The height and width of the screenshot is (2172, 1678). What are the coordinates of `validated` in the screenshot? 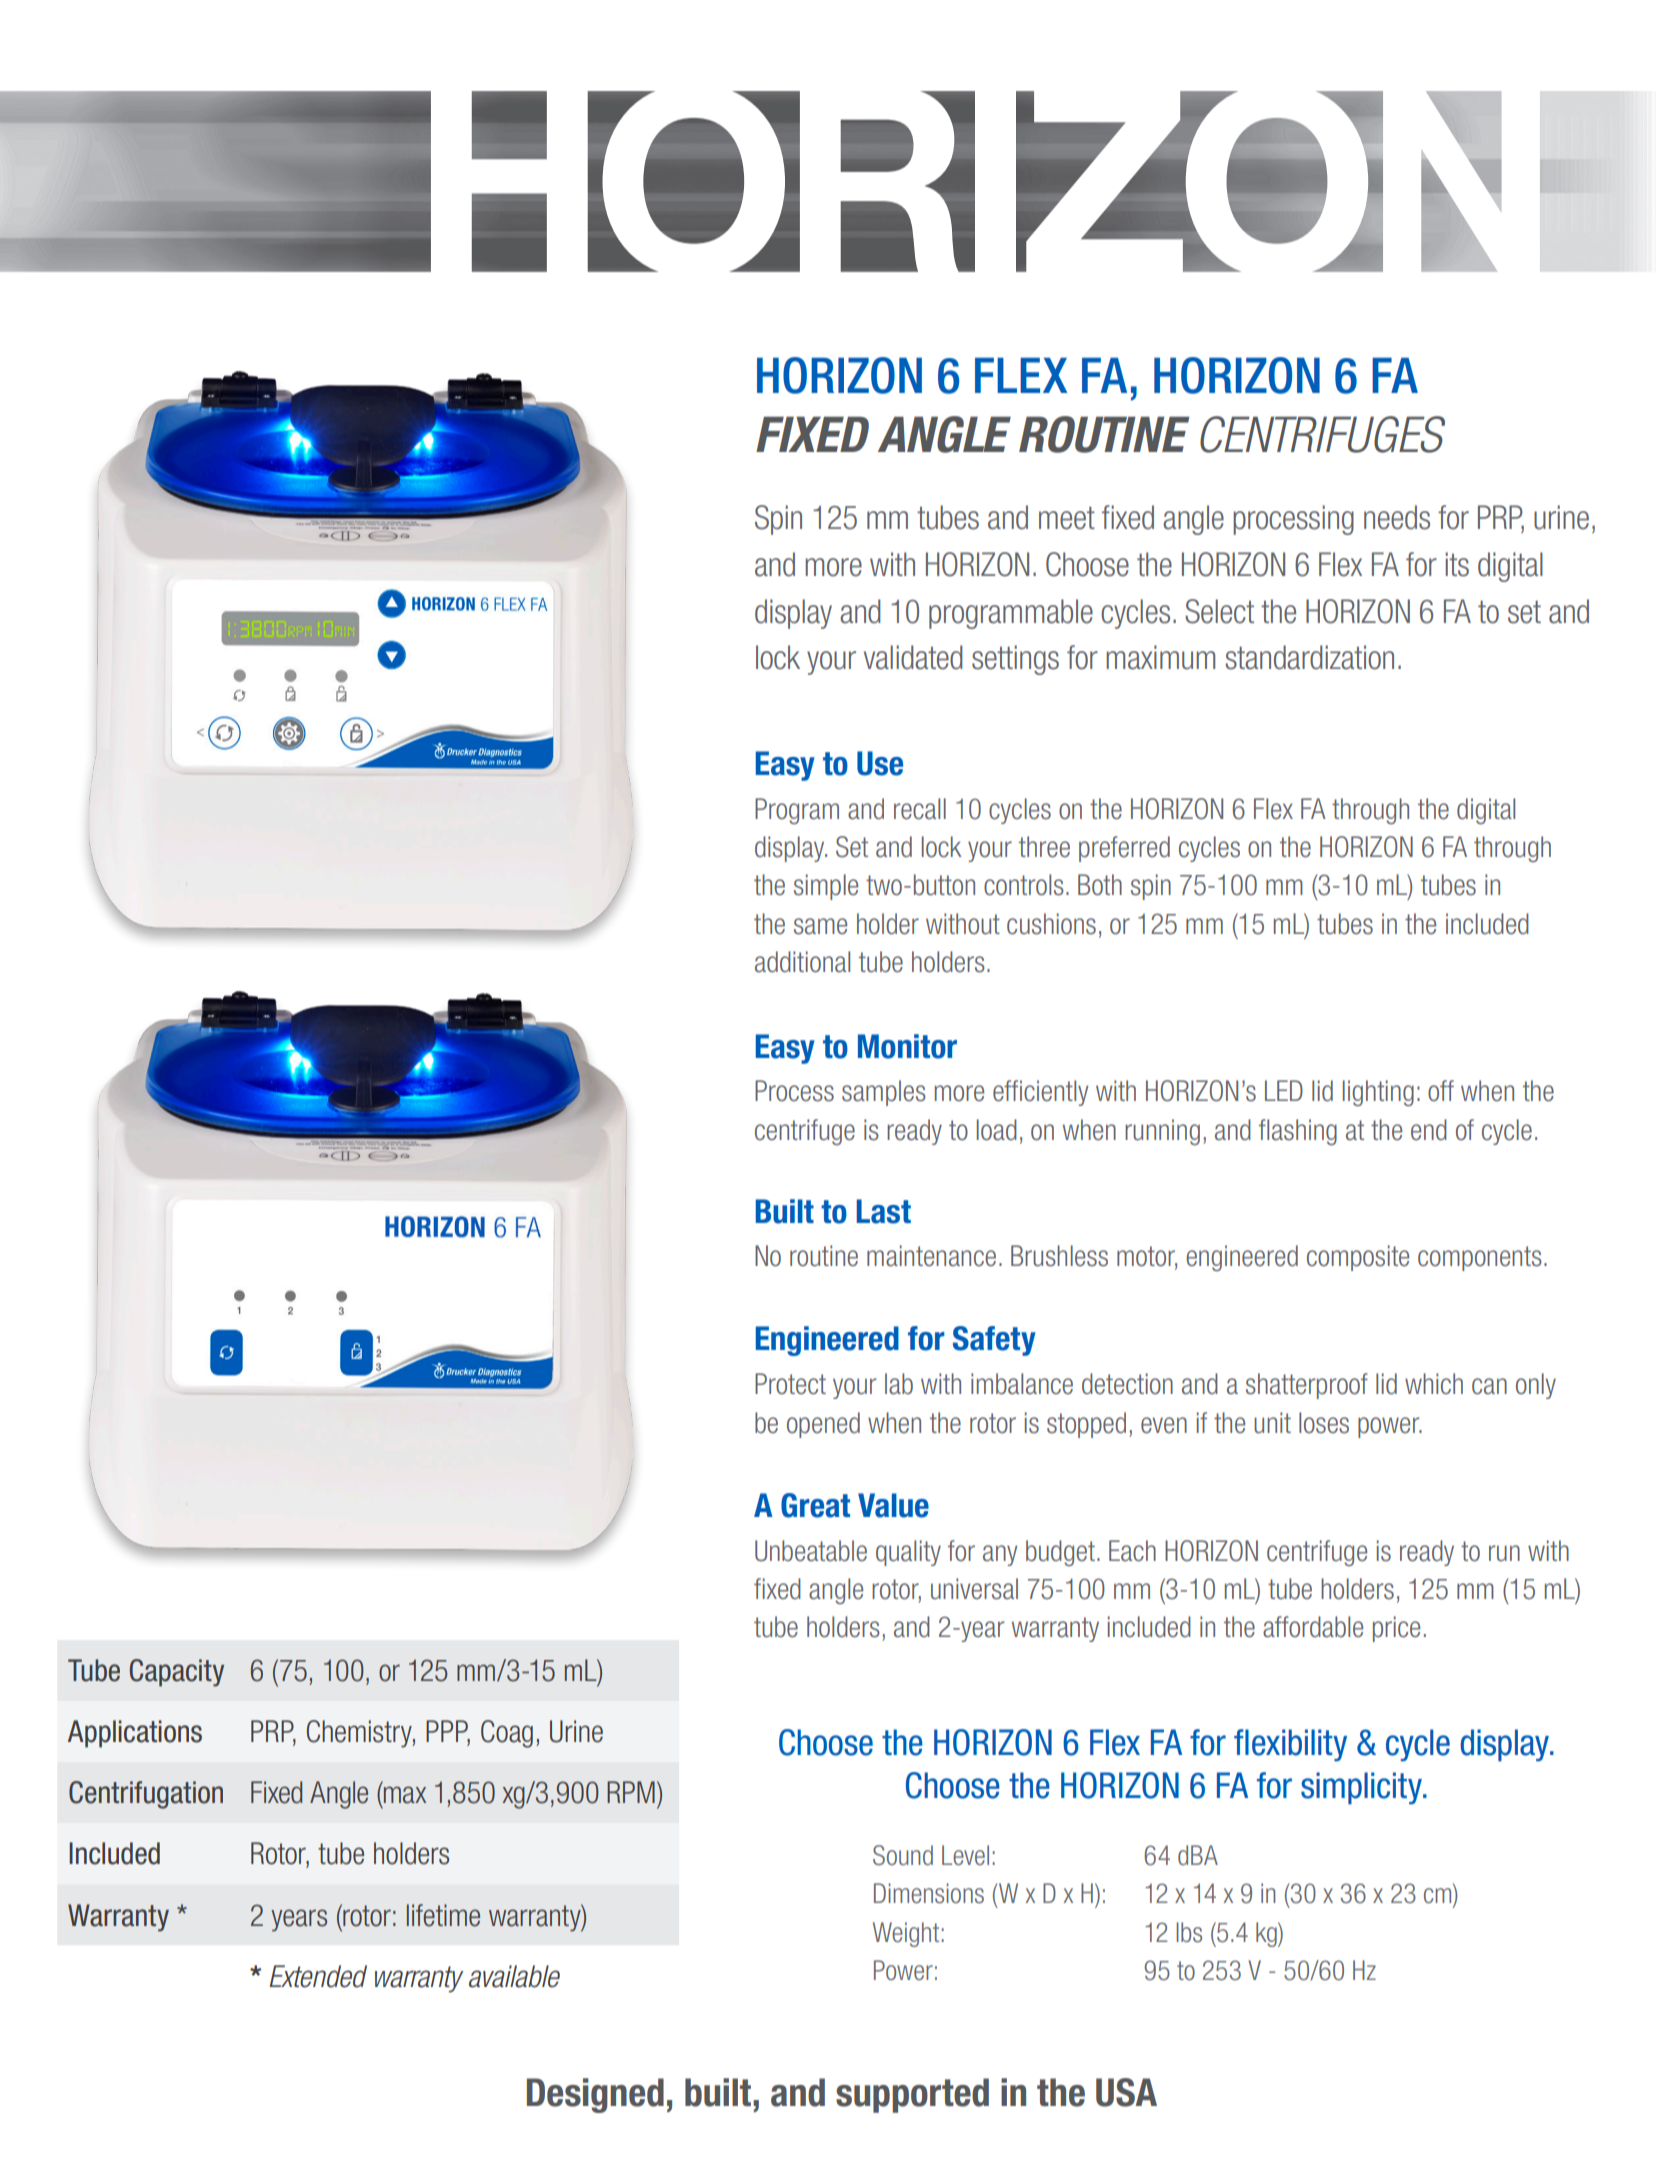 It's located at (913, 657).
